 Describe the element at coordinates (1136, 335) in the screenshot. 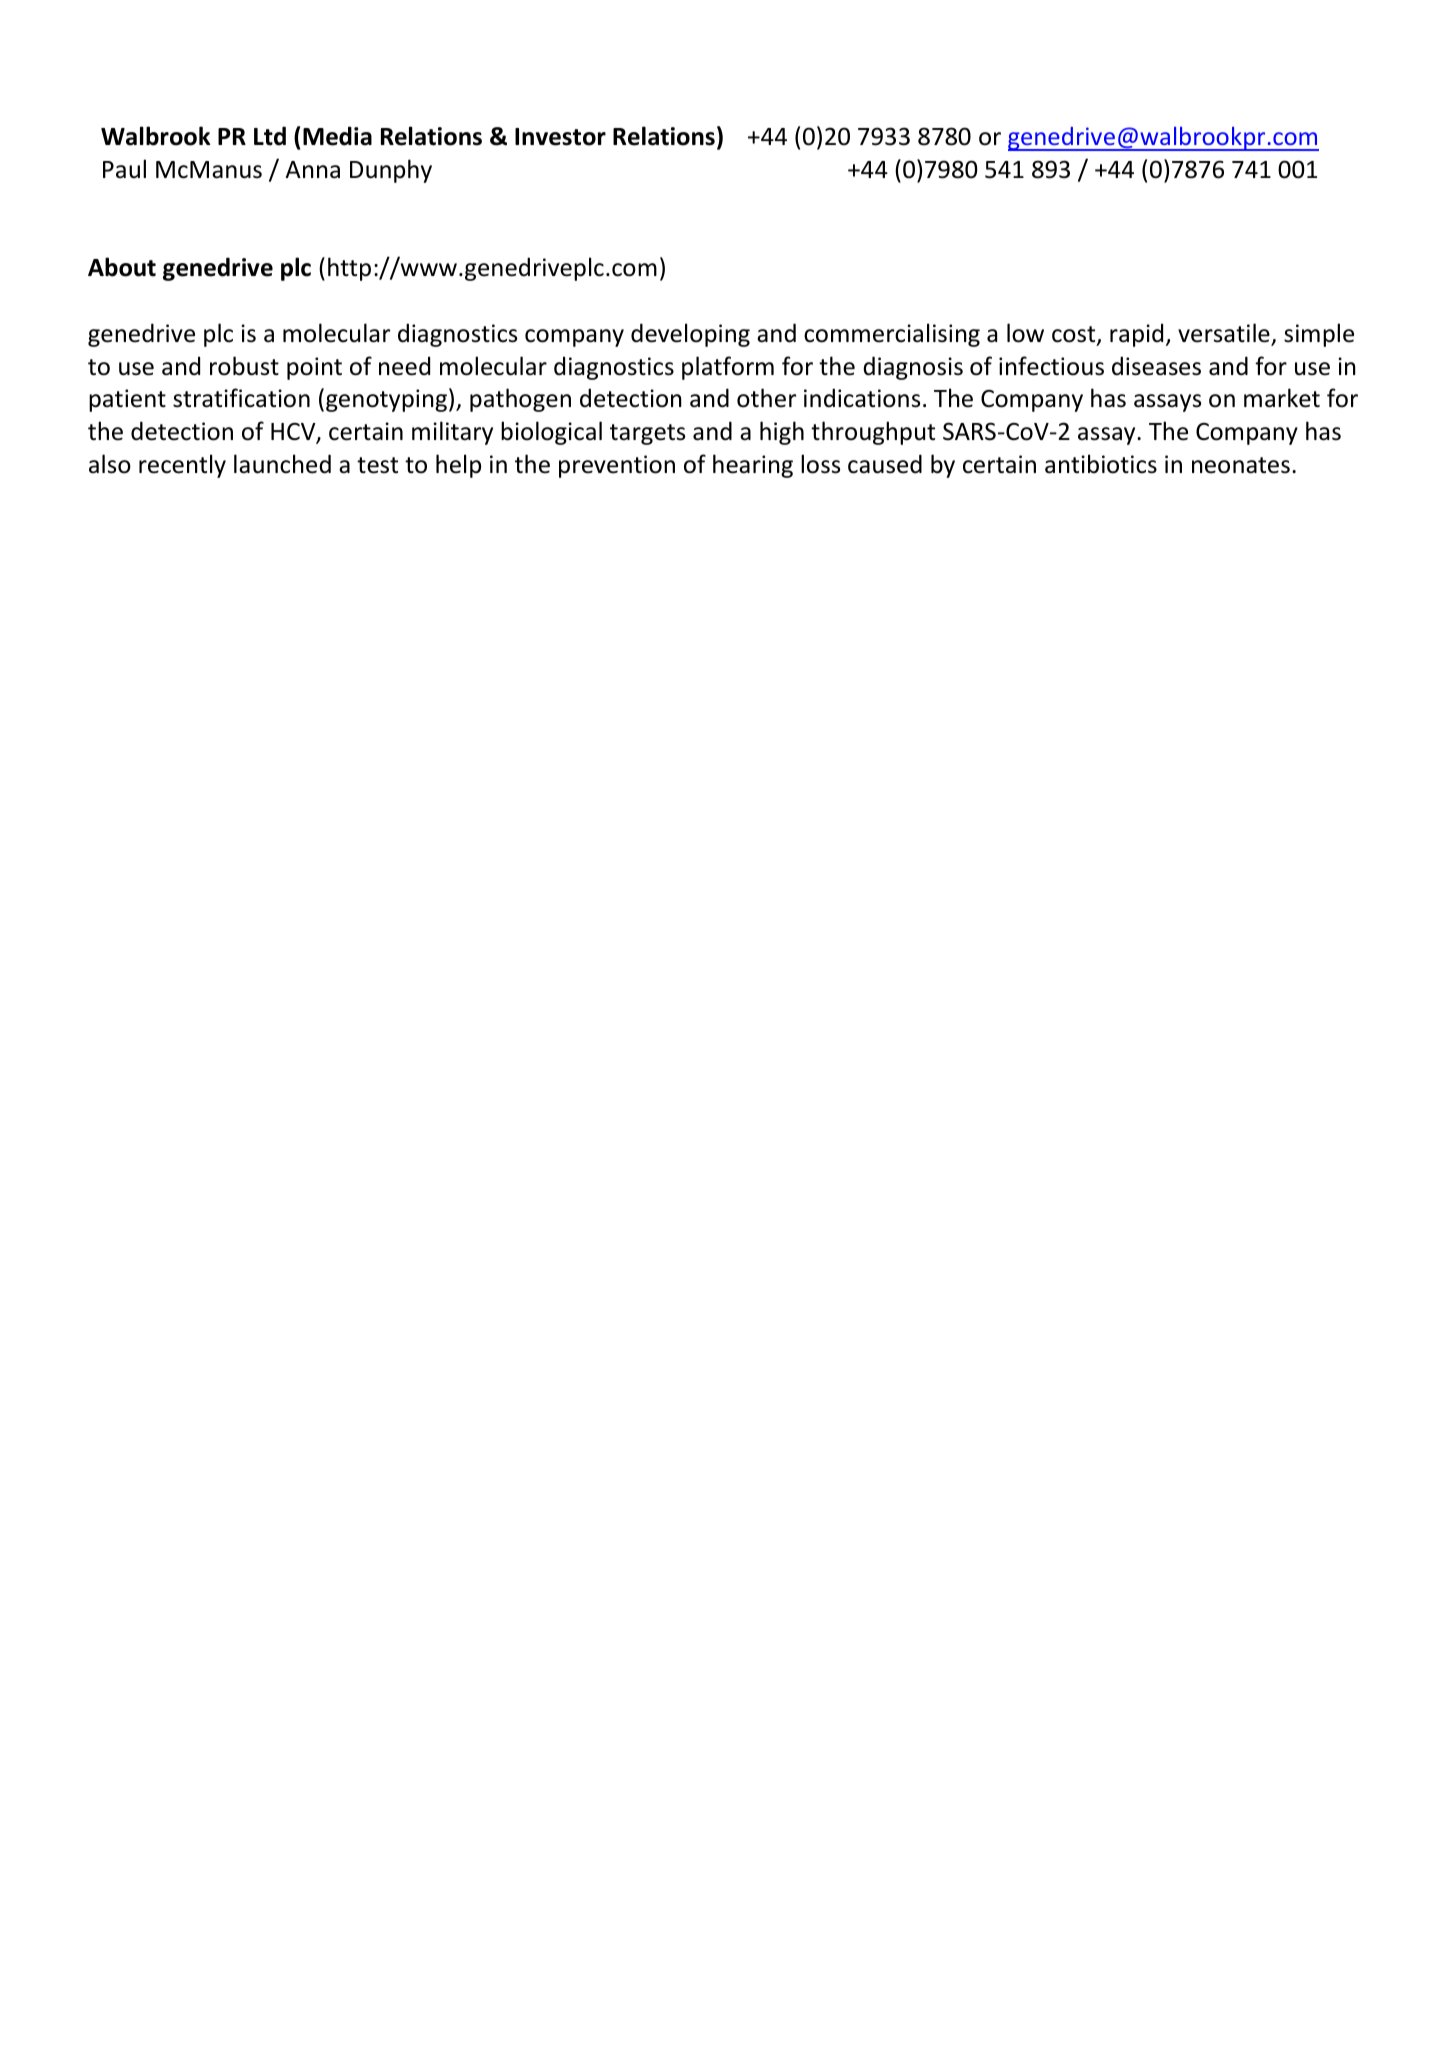

I see `rapid` at that location.
